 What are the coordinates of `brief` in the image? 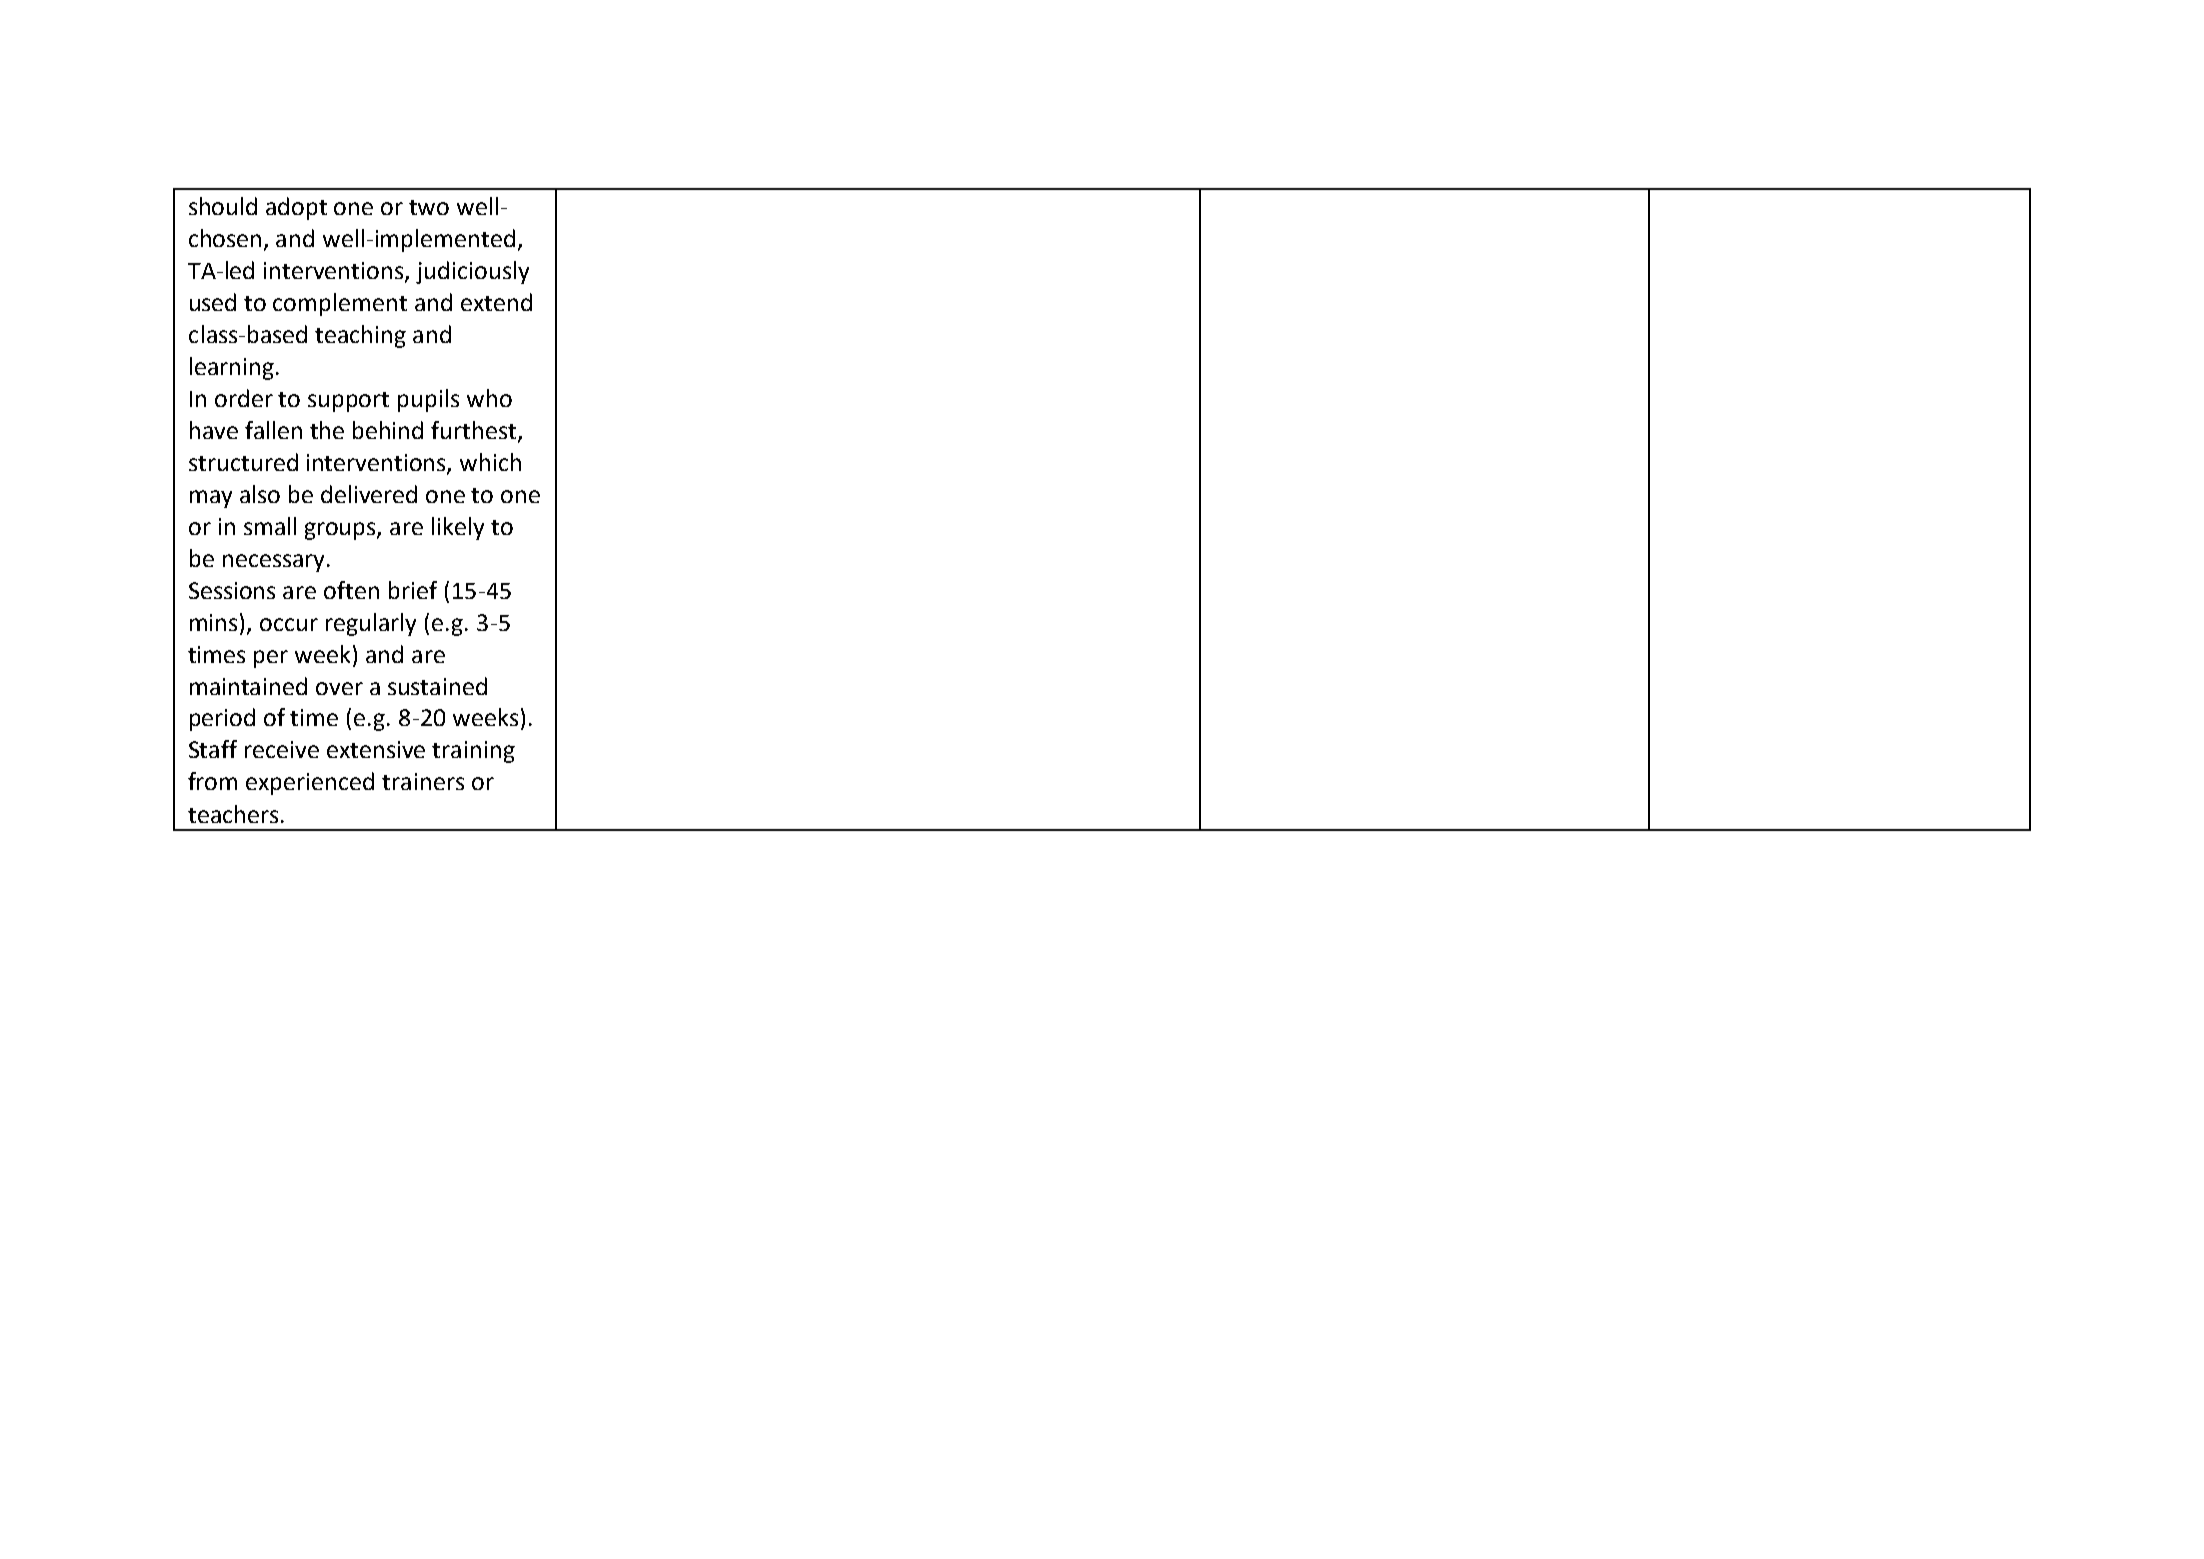 It's located at (413, 590).
